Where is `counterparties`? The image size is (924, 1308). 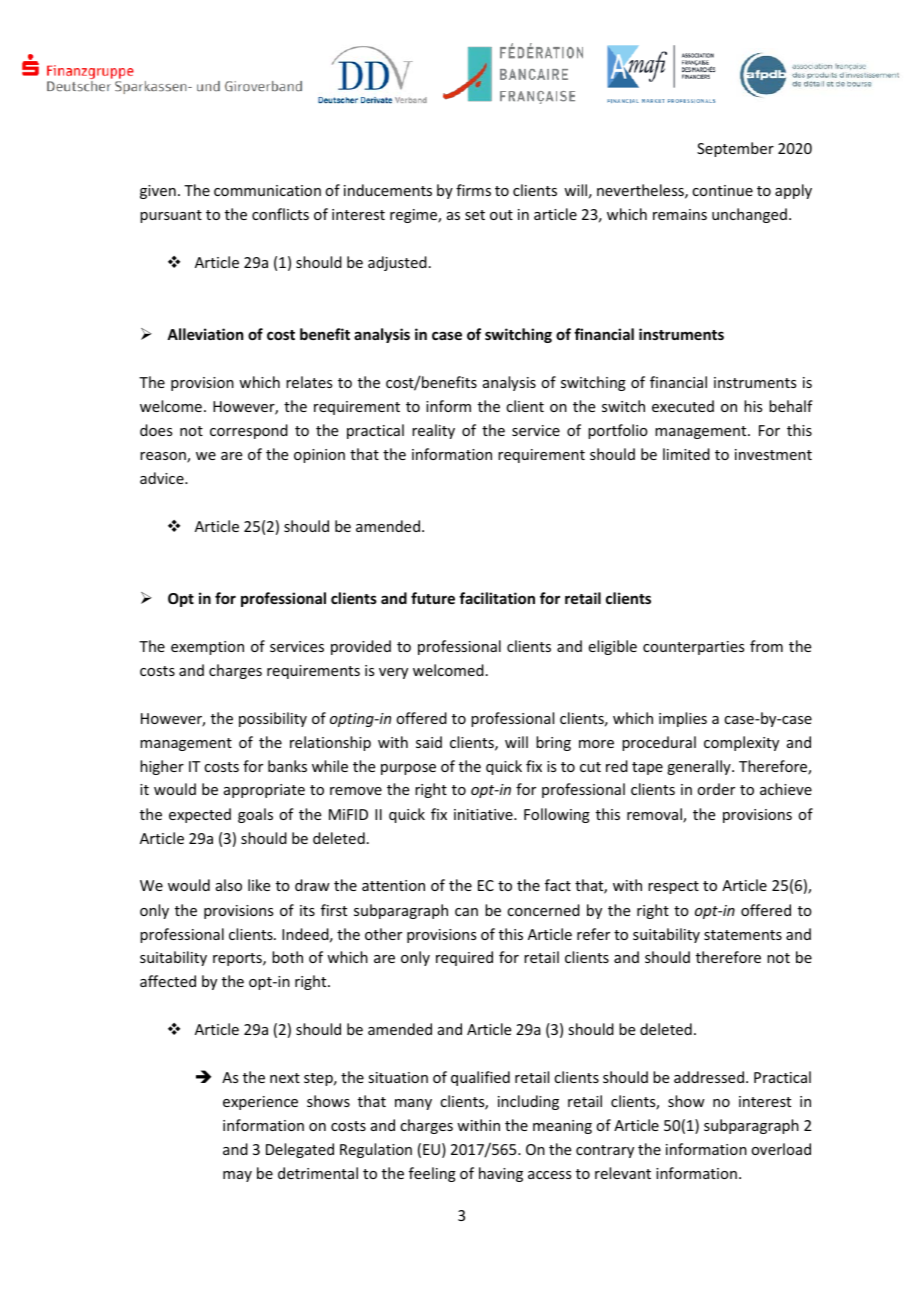
counterparties is located at coordinates (693, 648).
